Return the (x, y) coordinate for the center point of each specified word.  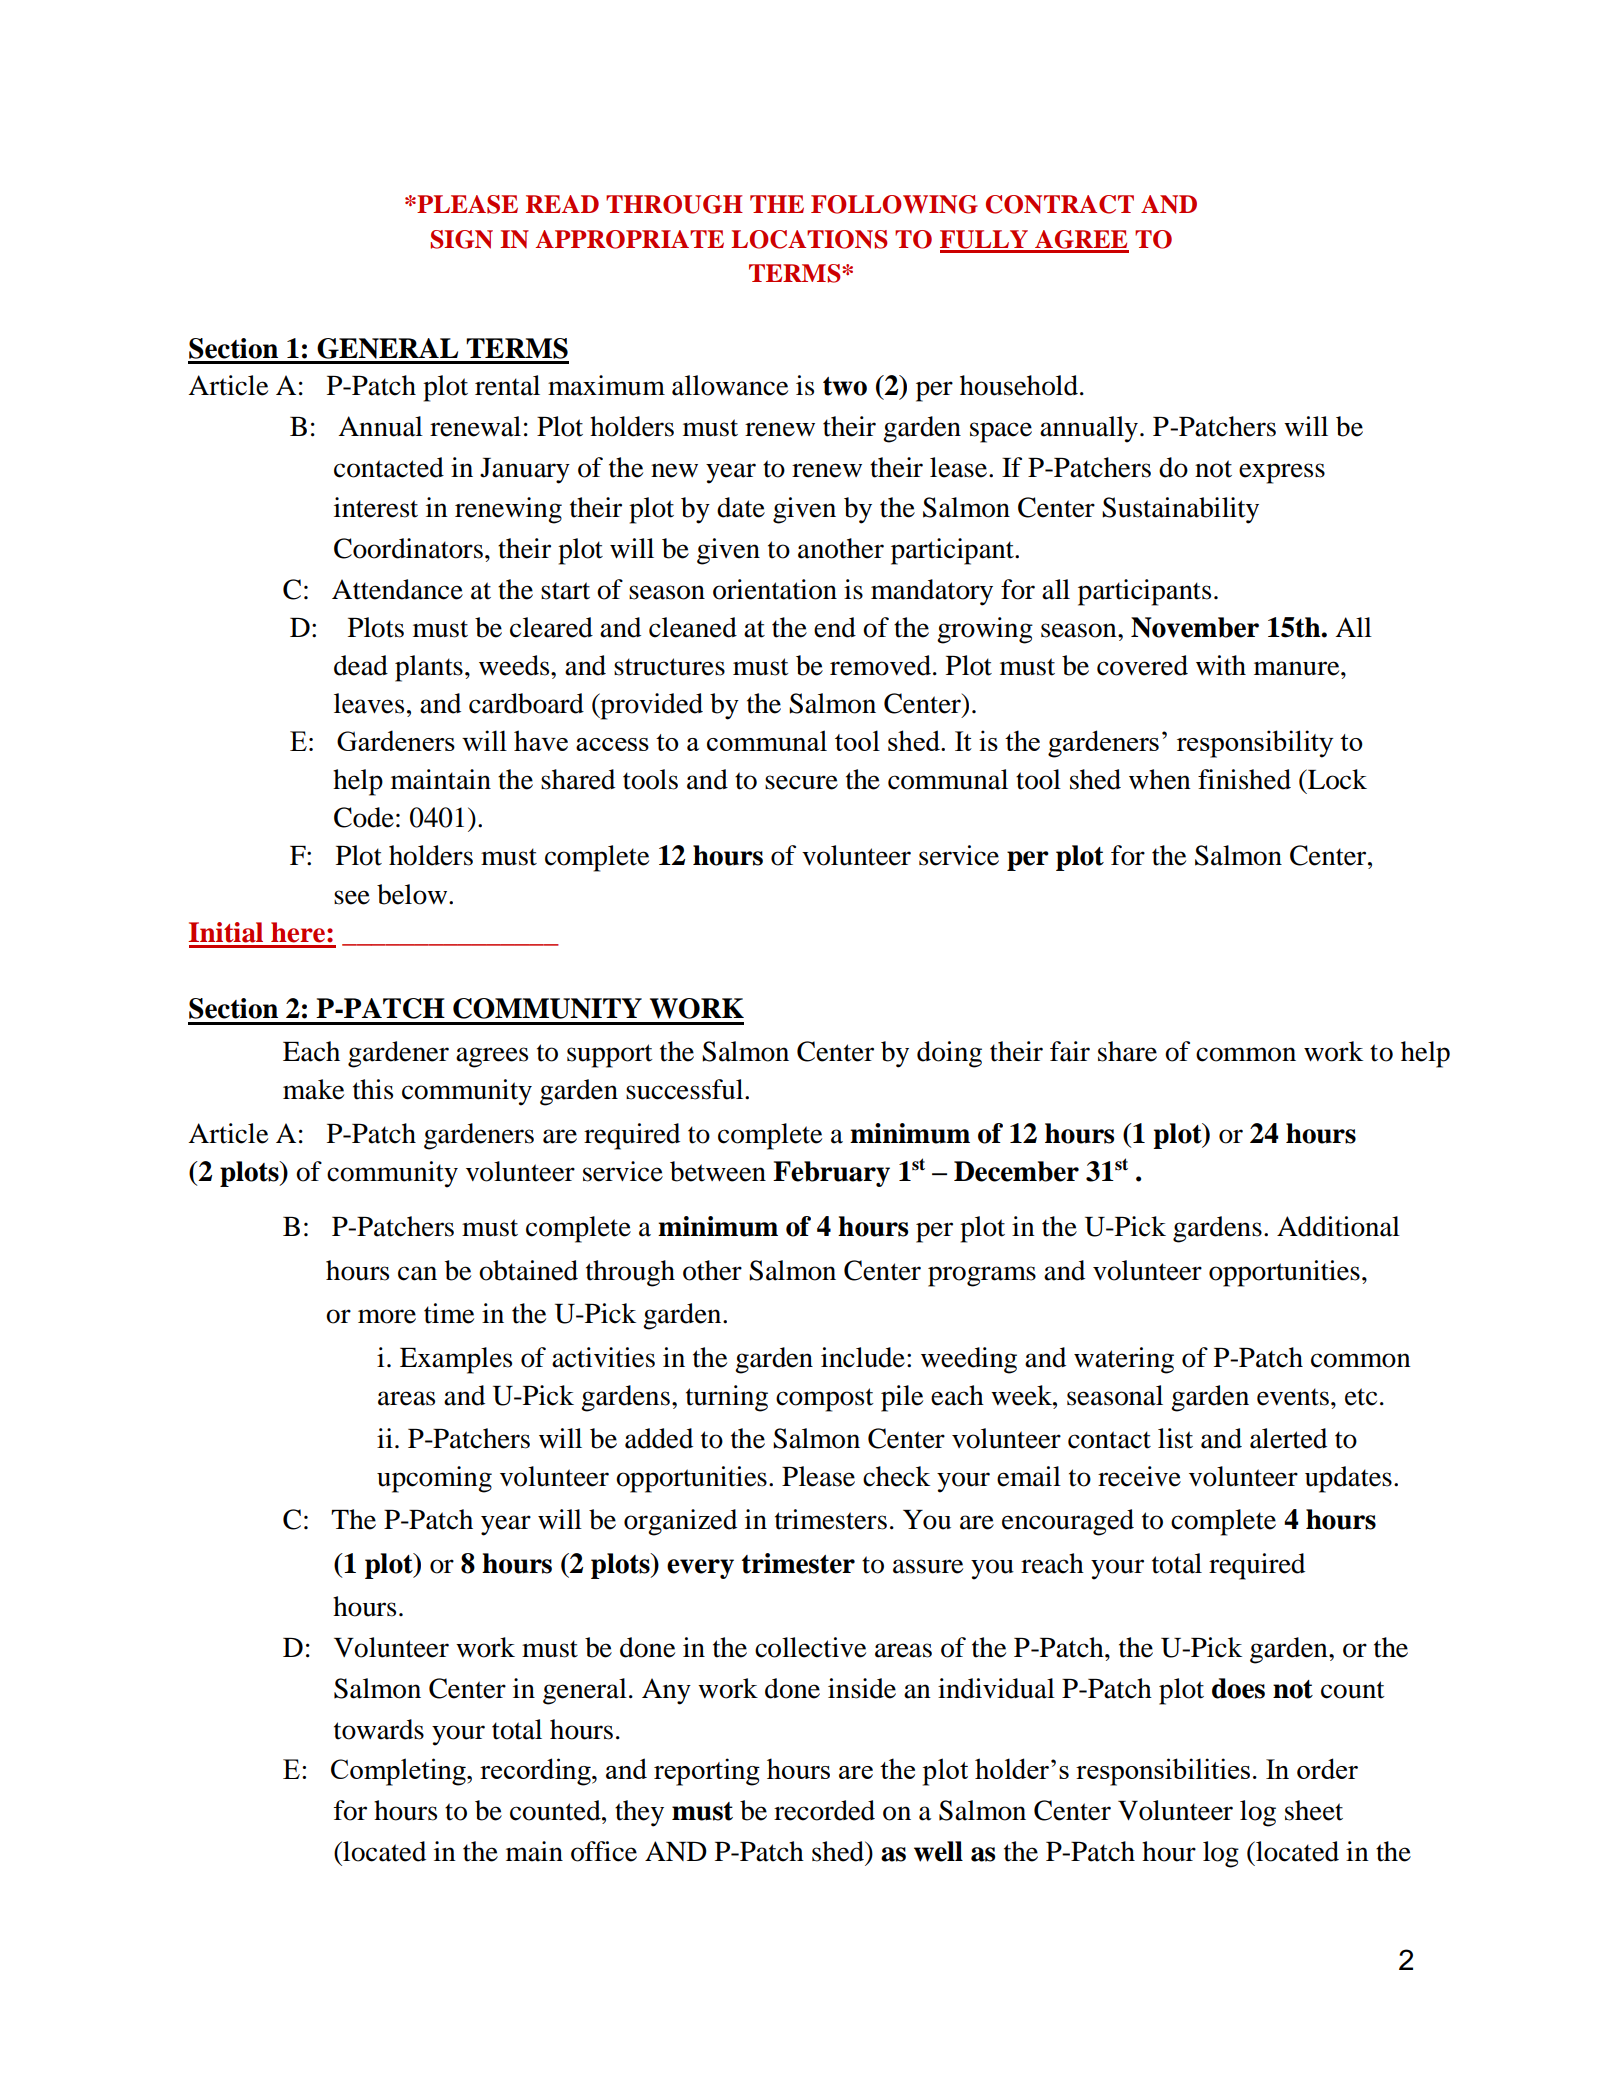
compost (825, 1400)
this (373, 1089)
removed (880, 665)
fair (1070, 1051)
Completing (399, 1772)
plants (429, 668)
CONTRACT (1060, 204)
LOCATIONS (809, 239)
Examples (456, 1360)
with (1221, 665)
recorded (824, 1810)
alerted (1288, 1438)
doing (949, 1054)
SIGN (461, 239)
